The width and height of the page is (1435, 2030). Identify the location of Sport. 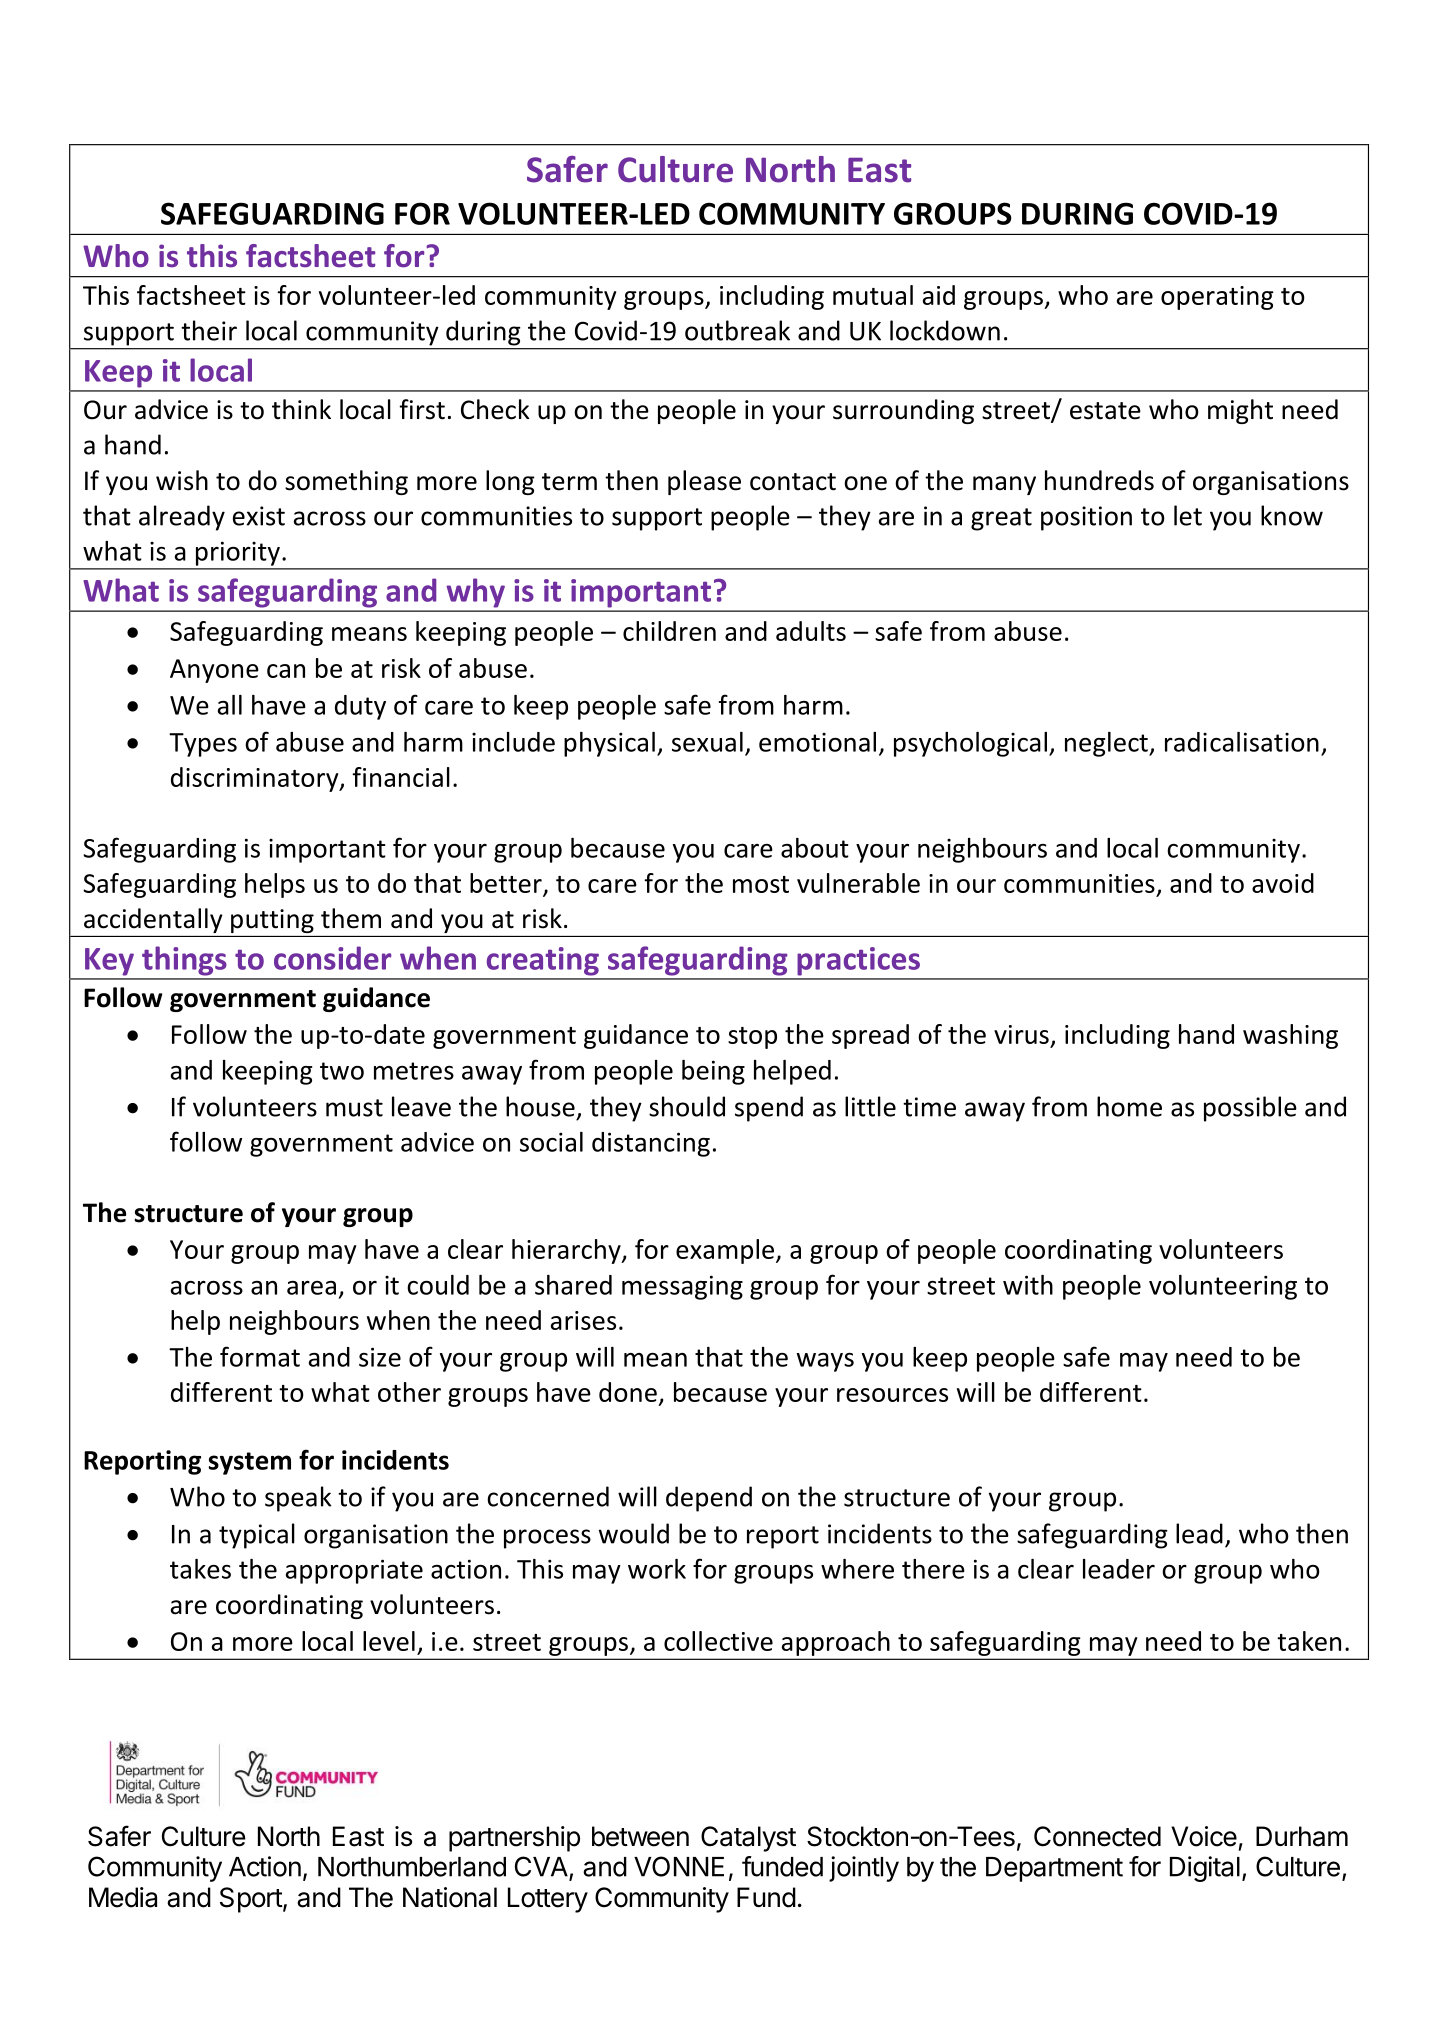
(251, 1900).
